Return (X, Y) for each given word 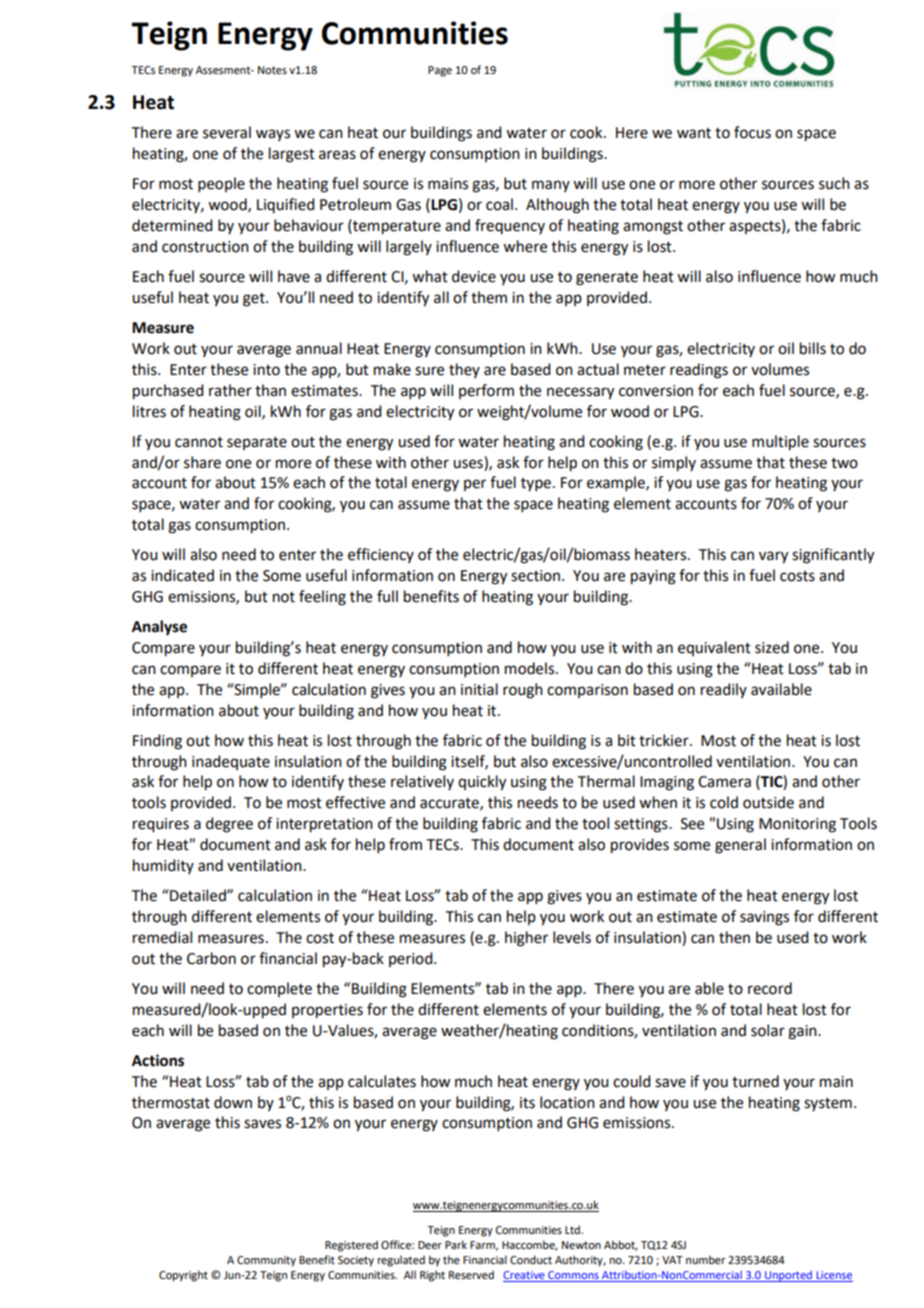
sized (772, 647)
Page (440, 71)
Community (266, 1261)
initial (479, 689)
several (227, 132)
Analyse (159, 628)
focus (752, 132)
